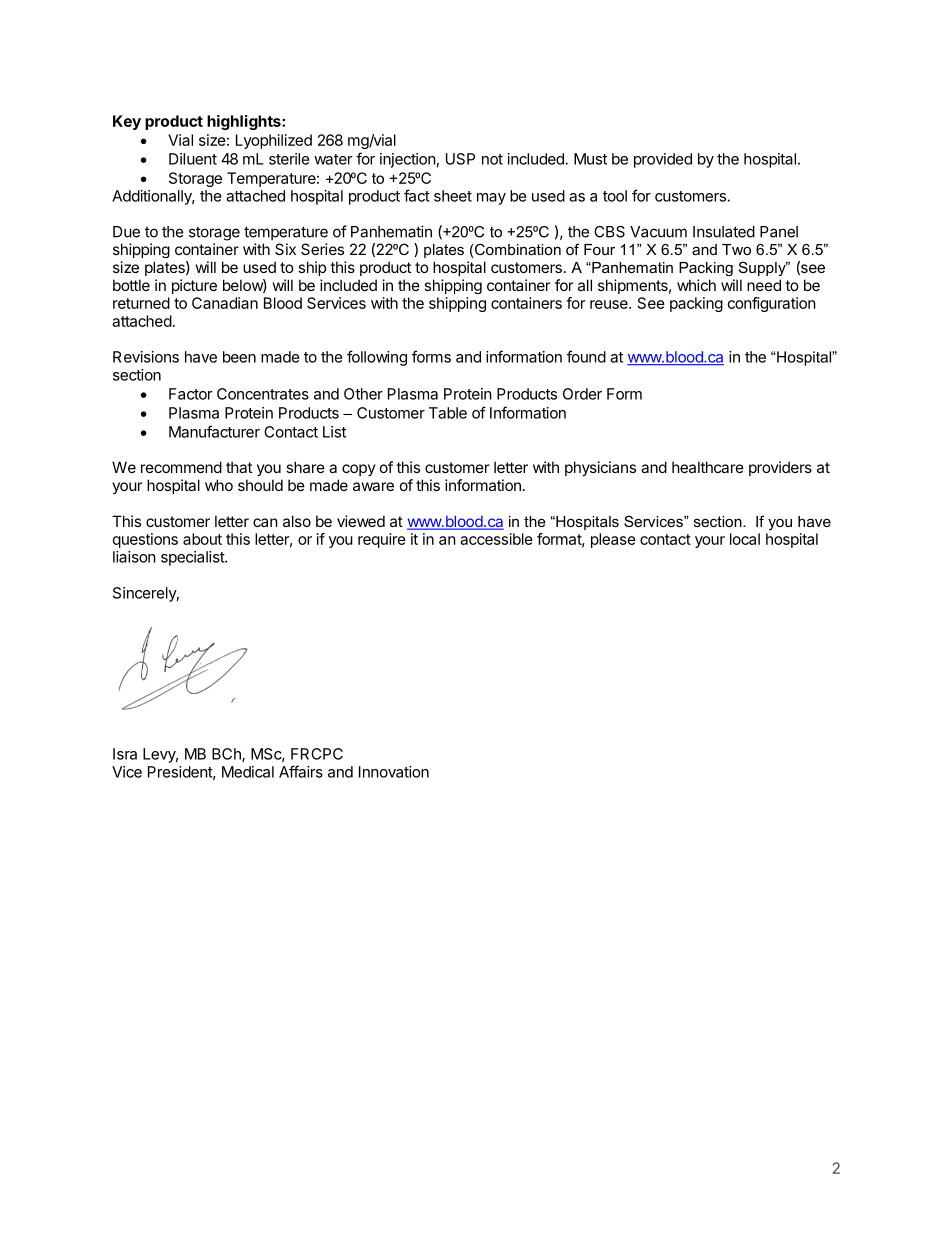 The image size is (952, 1233). What do you see at coordinates (134, 557) in the screenshot?
I see `liaison` at bounding box center [134, 557].
